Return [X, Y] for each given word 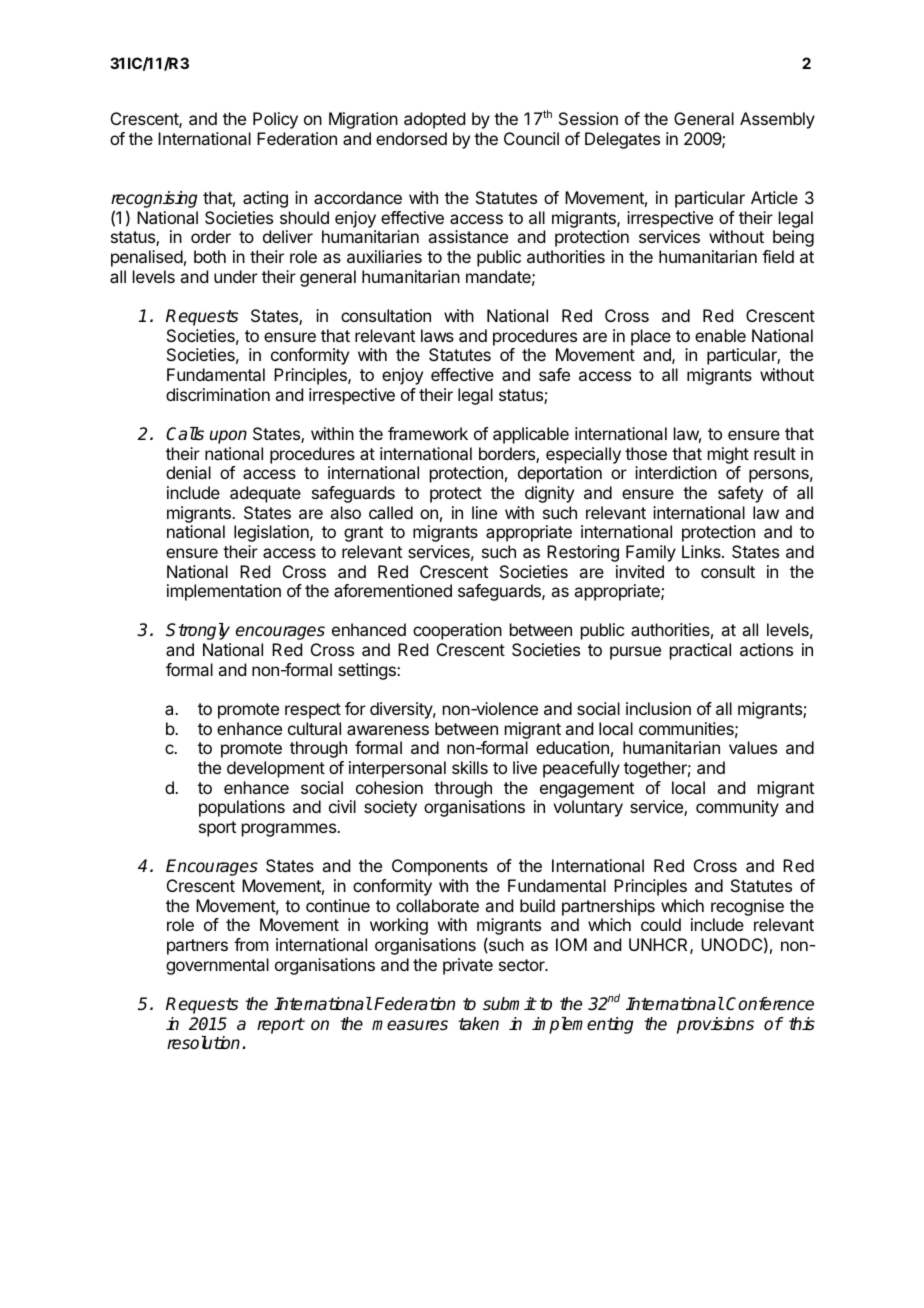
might [728, 455]
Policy [275, 120]
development [276, 769]
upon [228, 437]
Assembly [777, 120]
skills [470, 767]
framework [428, 433]
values [753, 747]
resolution [205, 1043]
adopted [434, 120]
